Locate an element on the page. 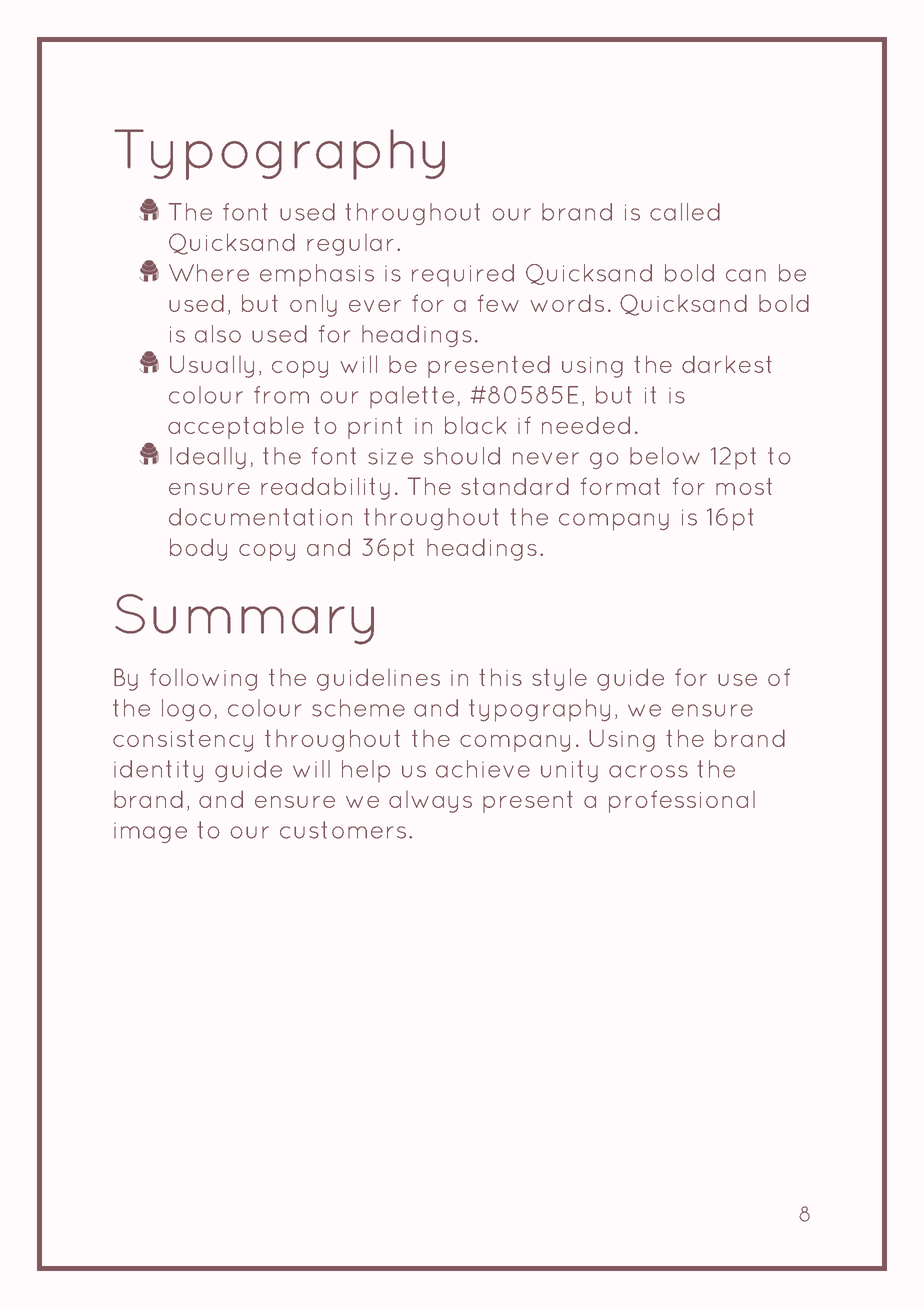  standard is located at coordinates (515, 486).
